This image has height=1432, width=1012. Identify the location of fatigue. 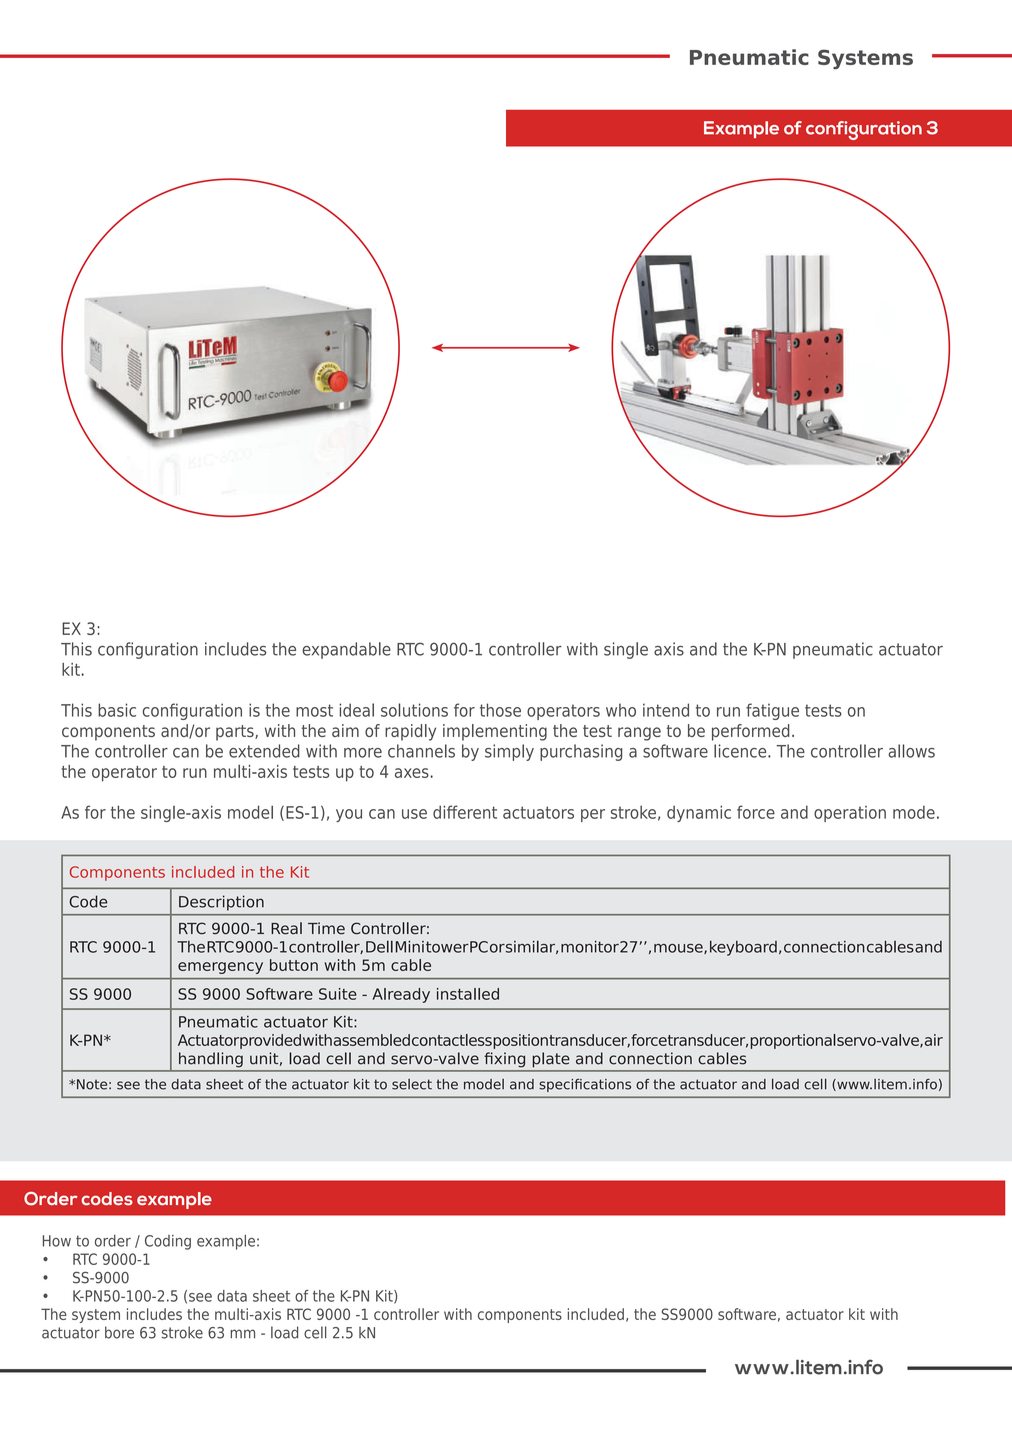
(772, 711).
